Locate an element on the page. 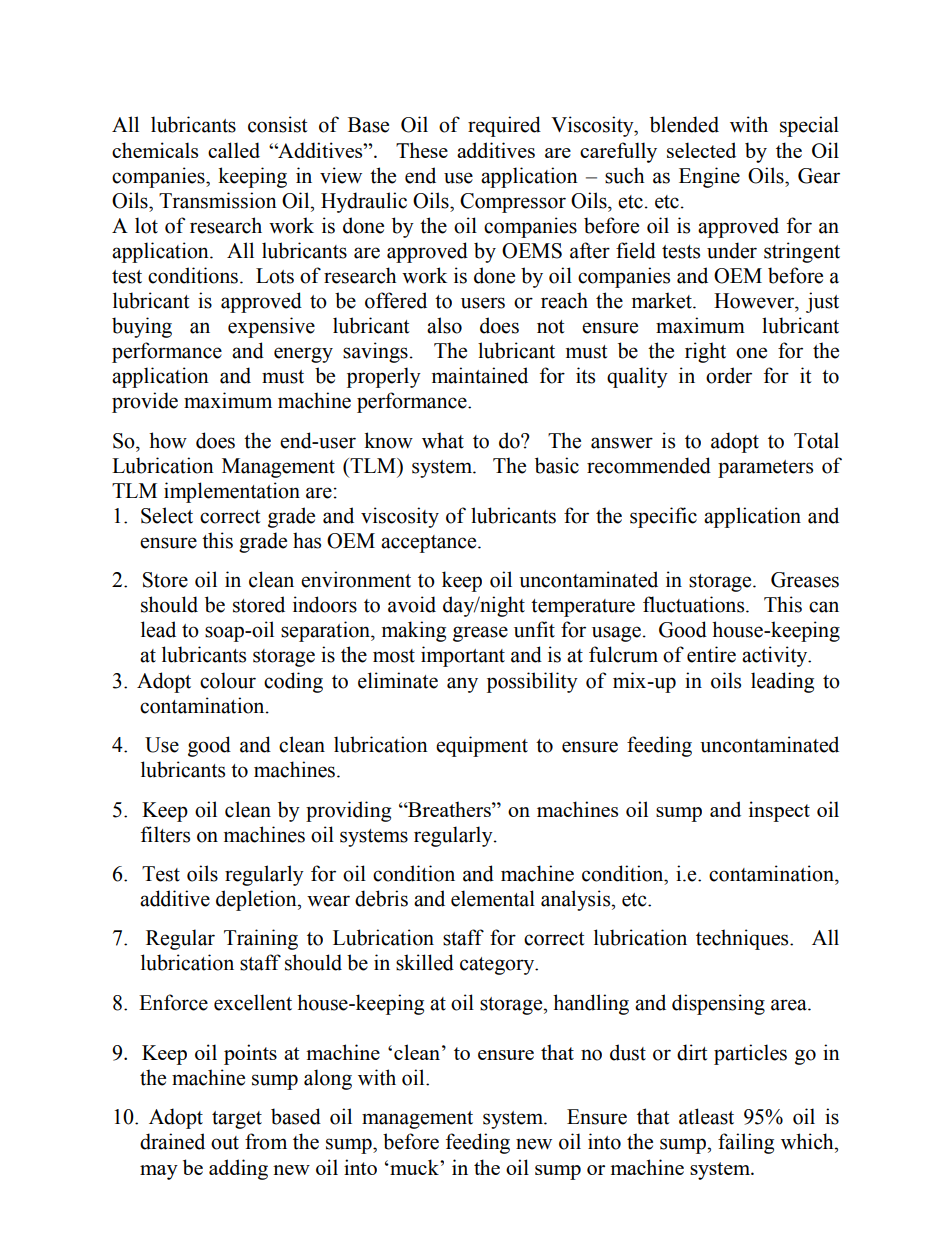 The height and width of the image is (1233, 952). out is located at coordinates (225, 1143).
